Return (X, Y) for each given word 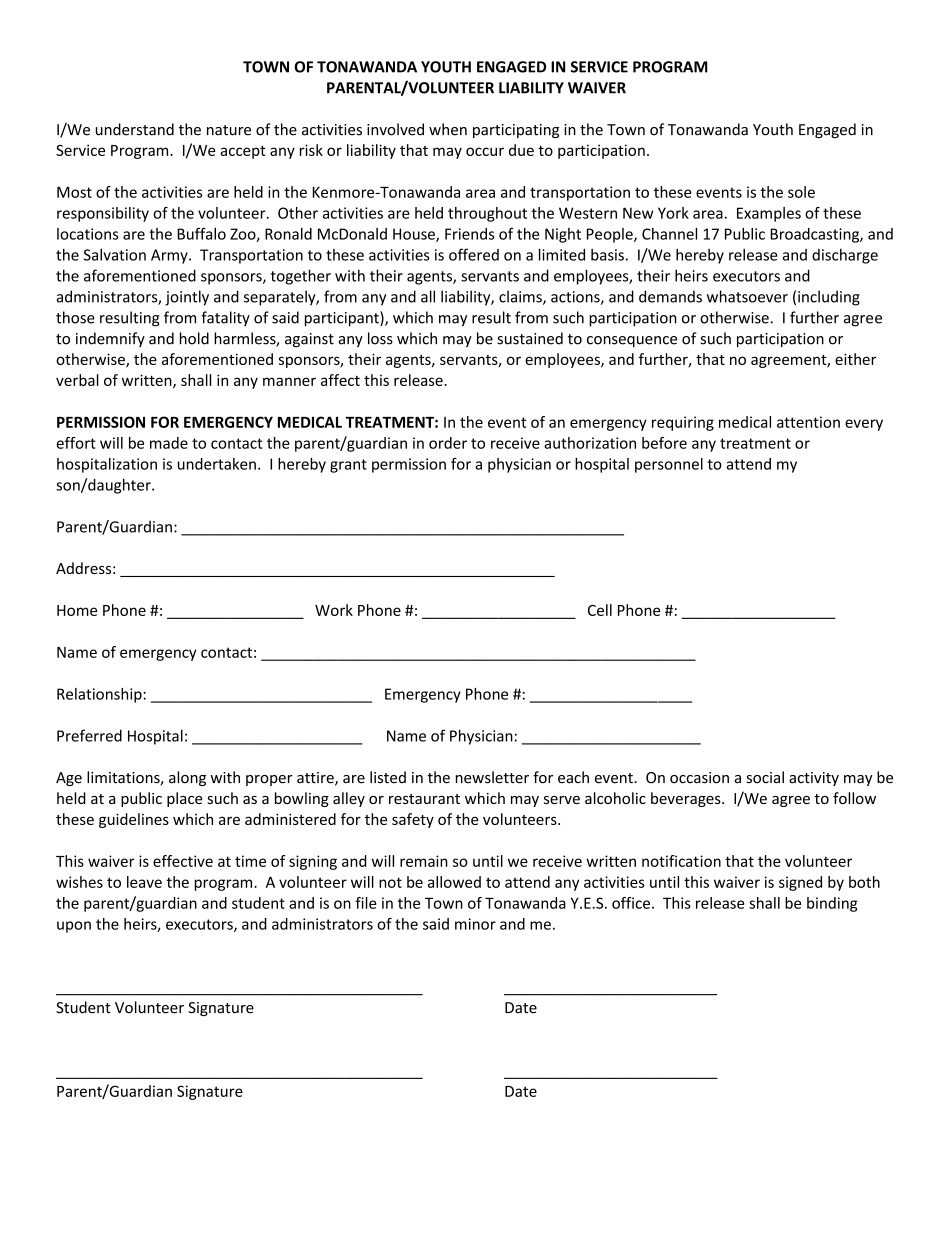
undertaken (217, 464)
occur (485, 151)
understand (135, 129)
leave (144, 882)
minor (475, 924)
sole (801, 192)
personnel (669, 465)
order (448, 443)
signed (800, 883)
